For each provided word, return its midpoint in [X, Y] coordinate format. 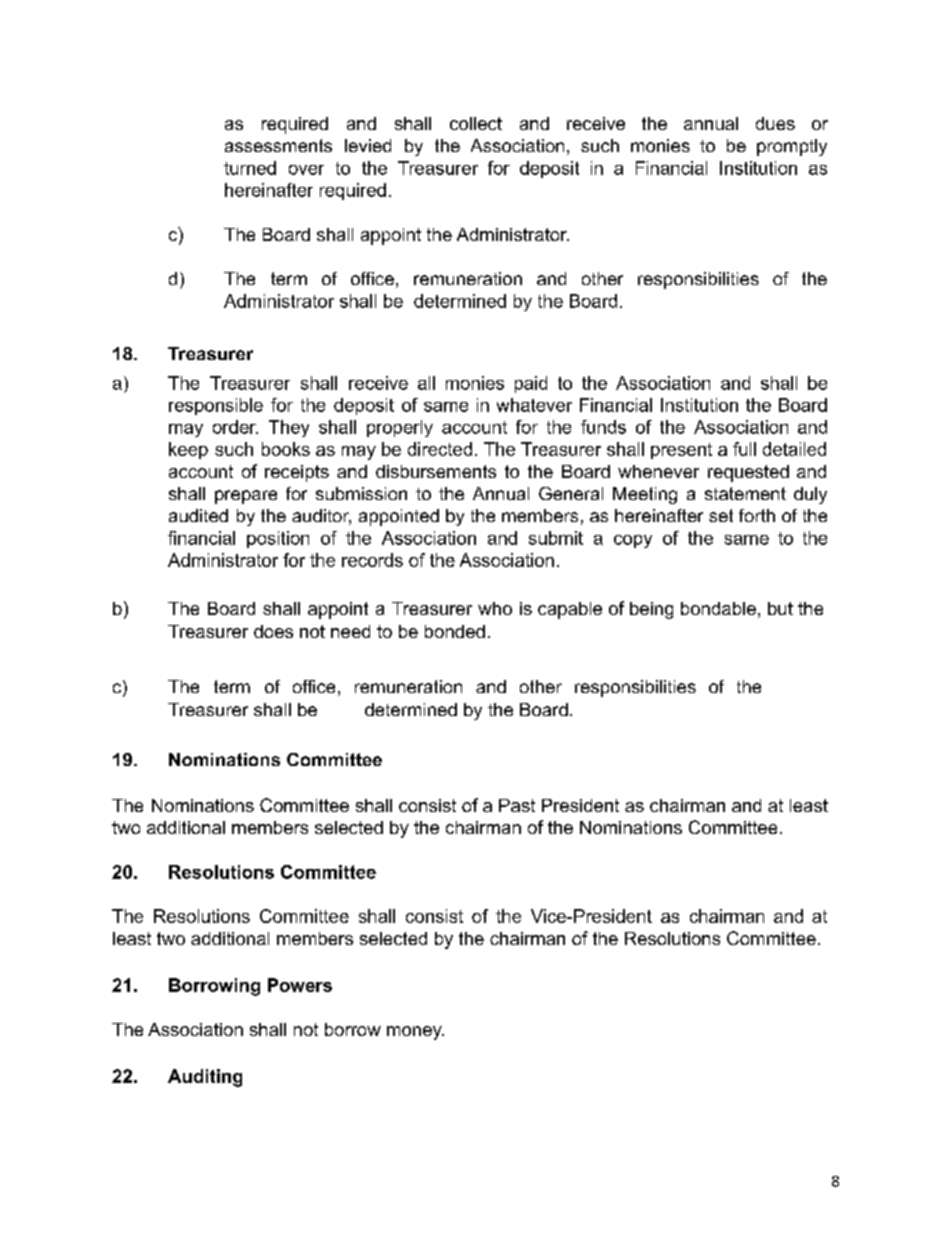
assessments [278, 145]
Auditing [205, 1078]
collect [476, 123]
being [651, 610]
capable [570, 610]
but [780, 608]
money [415, 1033]
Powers [300, 985]
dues [775, 123]
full [744, 449]
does [273, 631]
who [495, 608]
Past [517, 805]
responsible [216, 406]
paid [531, 384]
